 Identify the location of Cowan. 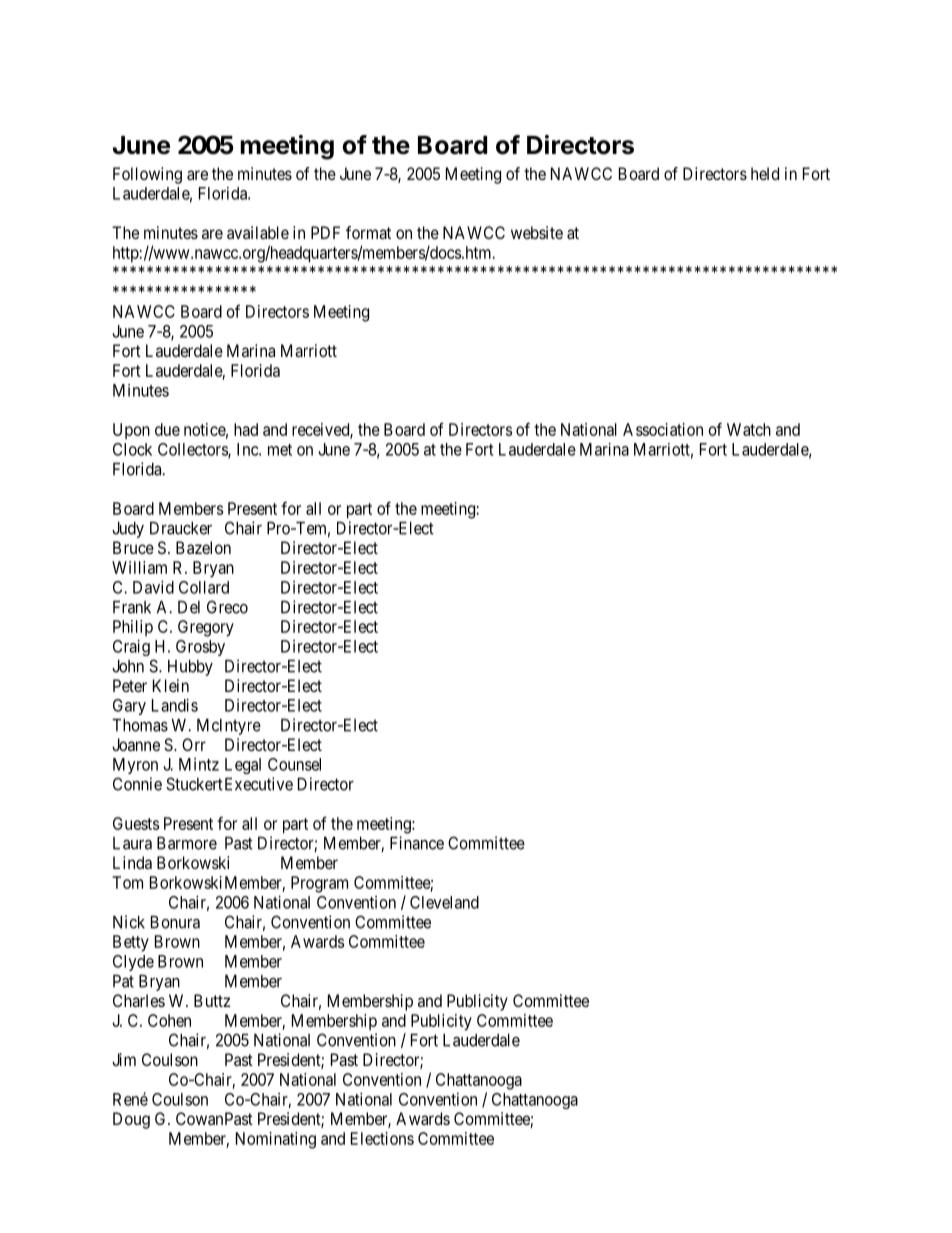
(199, 1118).
